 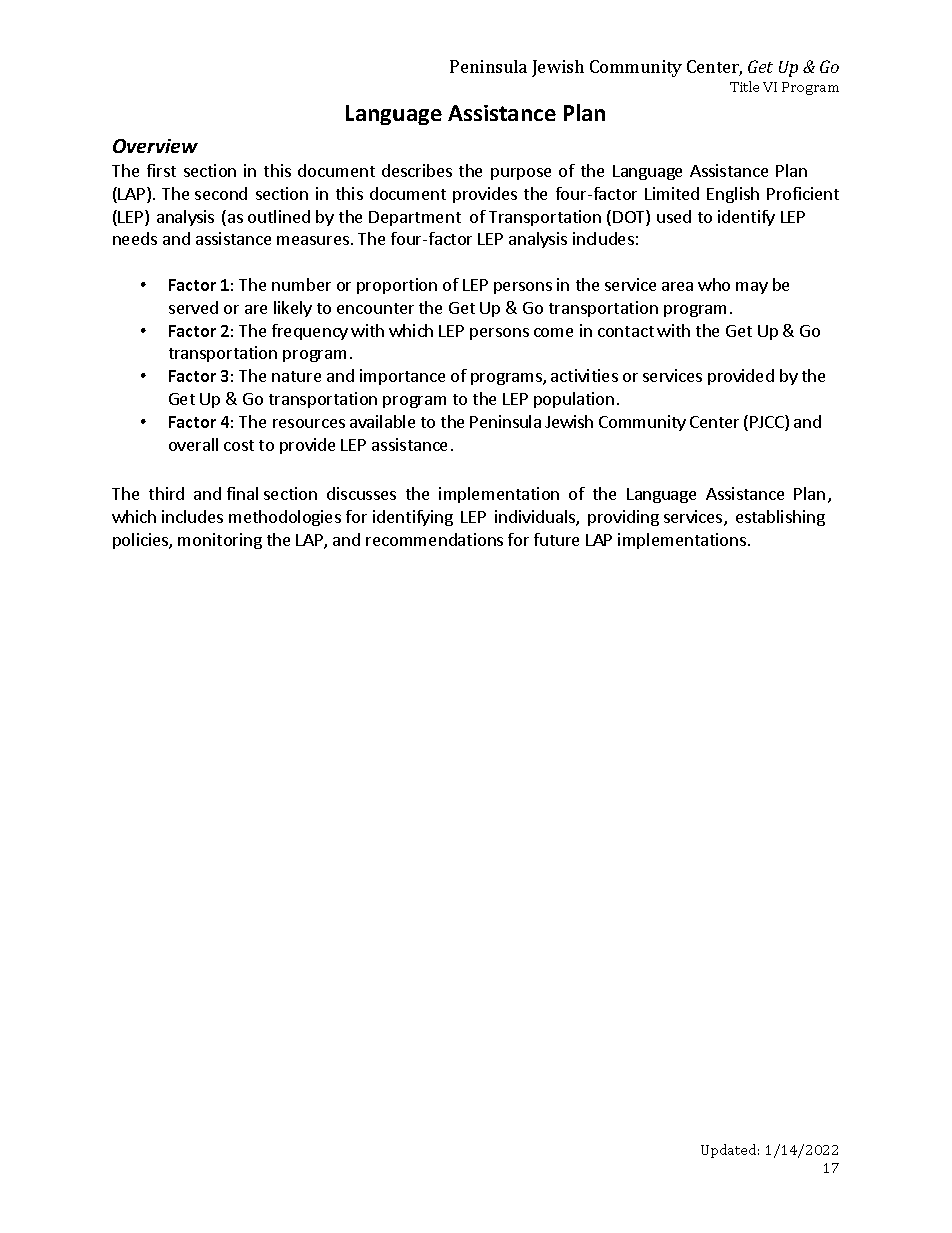 What do you see at coordinates (375, 308) in the page?
I see `encounter` at bounding box center [375, 308].
